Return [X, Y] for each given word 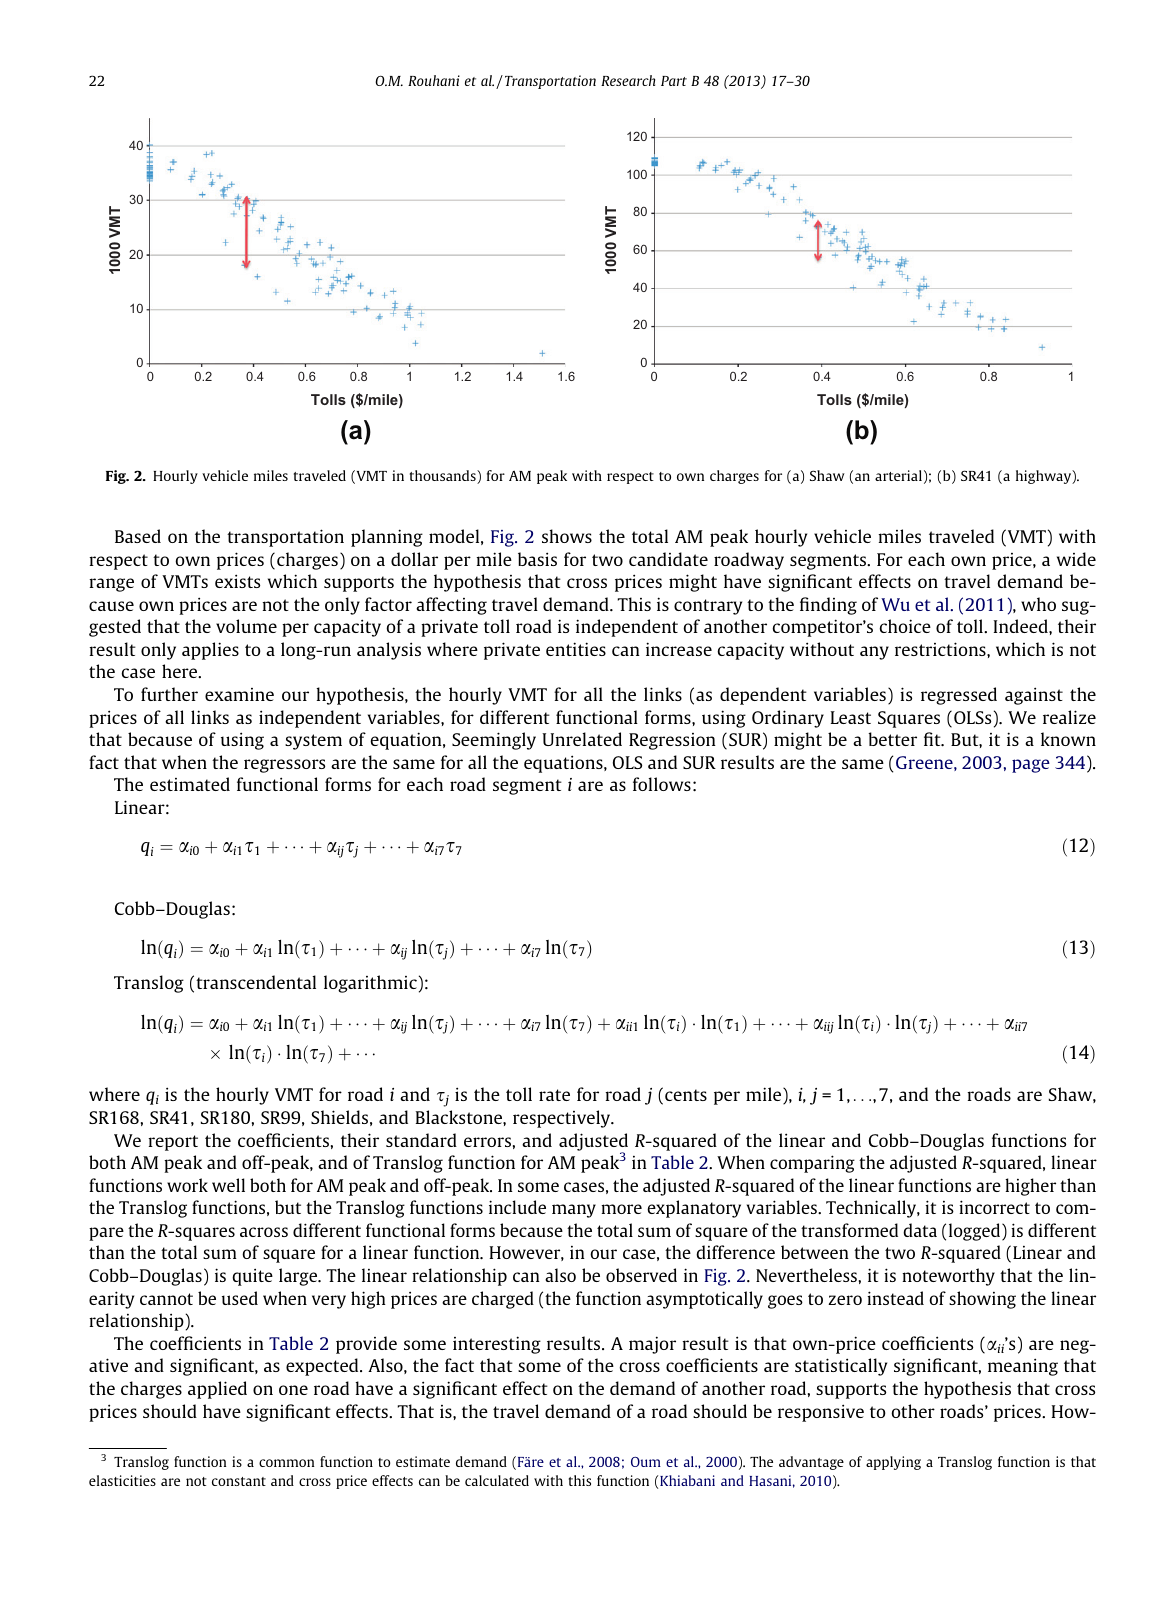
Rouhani [434, 80]
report [173, 1143]
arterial [898, 475]
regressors [284, 766]
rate [554, 1095]
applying [893, 1463]
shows [567, 536]
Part [674, 81]
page [1031, 766]
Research [628, 80]
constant [239, 1481]
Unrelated [582, 739]
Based [138, 536]
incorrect [994, 1207]
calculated [497, 1480]
